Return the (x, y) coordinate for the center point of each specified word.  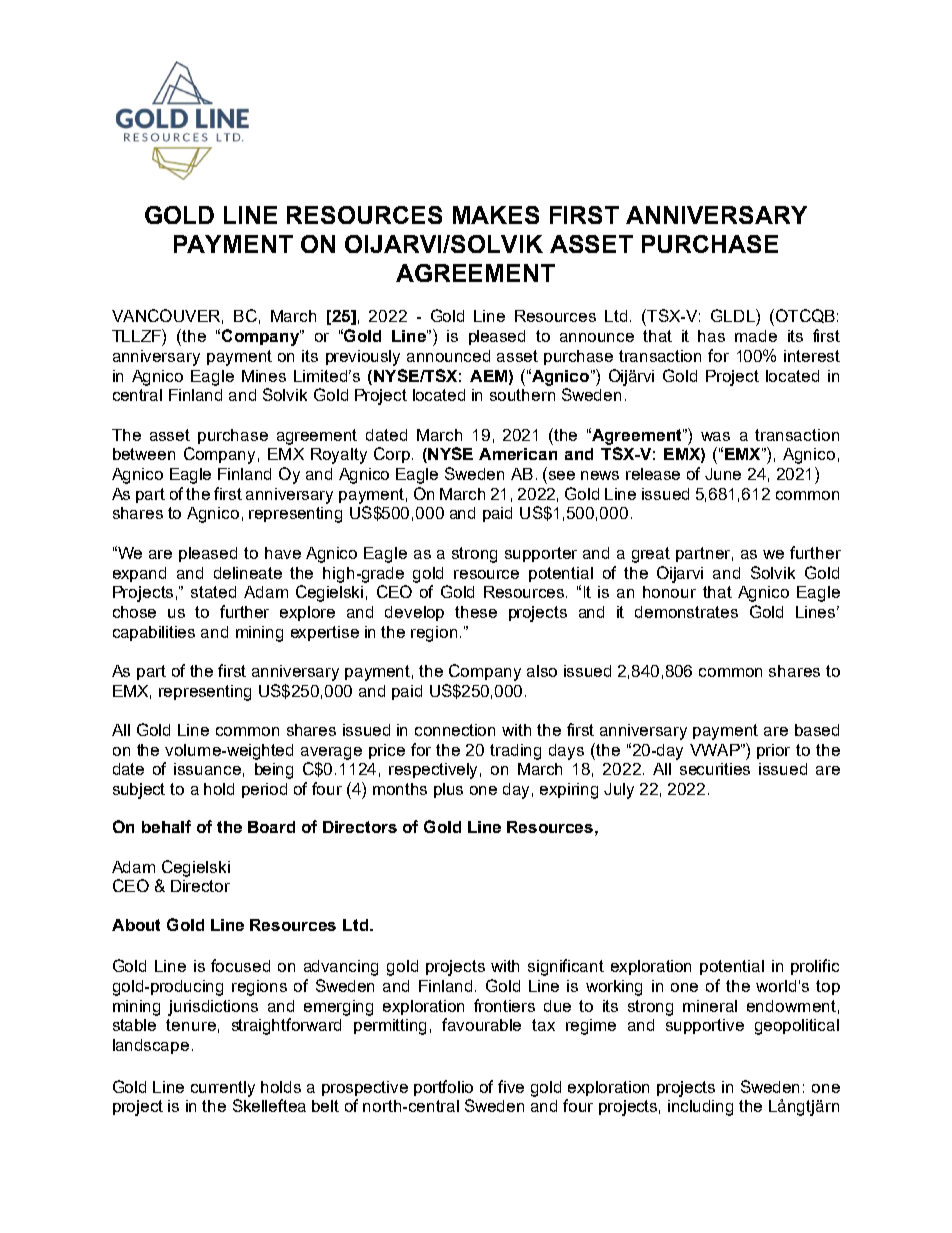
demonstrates (686, 612)
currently (223, 1089)
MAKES (496, 215)
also (542, 671)
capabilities (154, 633)
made (756, 336)
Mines (264, 376)
